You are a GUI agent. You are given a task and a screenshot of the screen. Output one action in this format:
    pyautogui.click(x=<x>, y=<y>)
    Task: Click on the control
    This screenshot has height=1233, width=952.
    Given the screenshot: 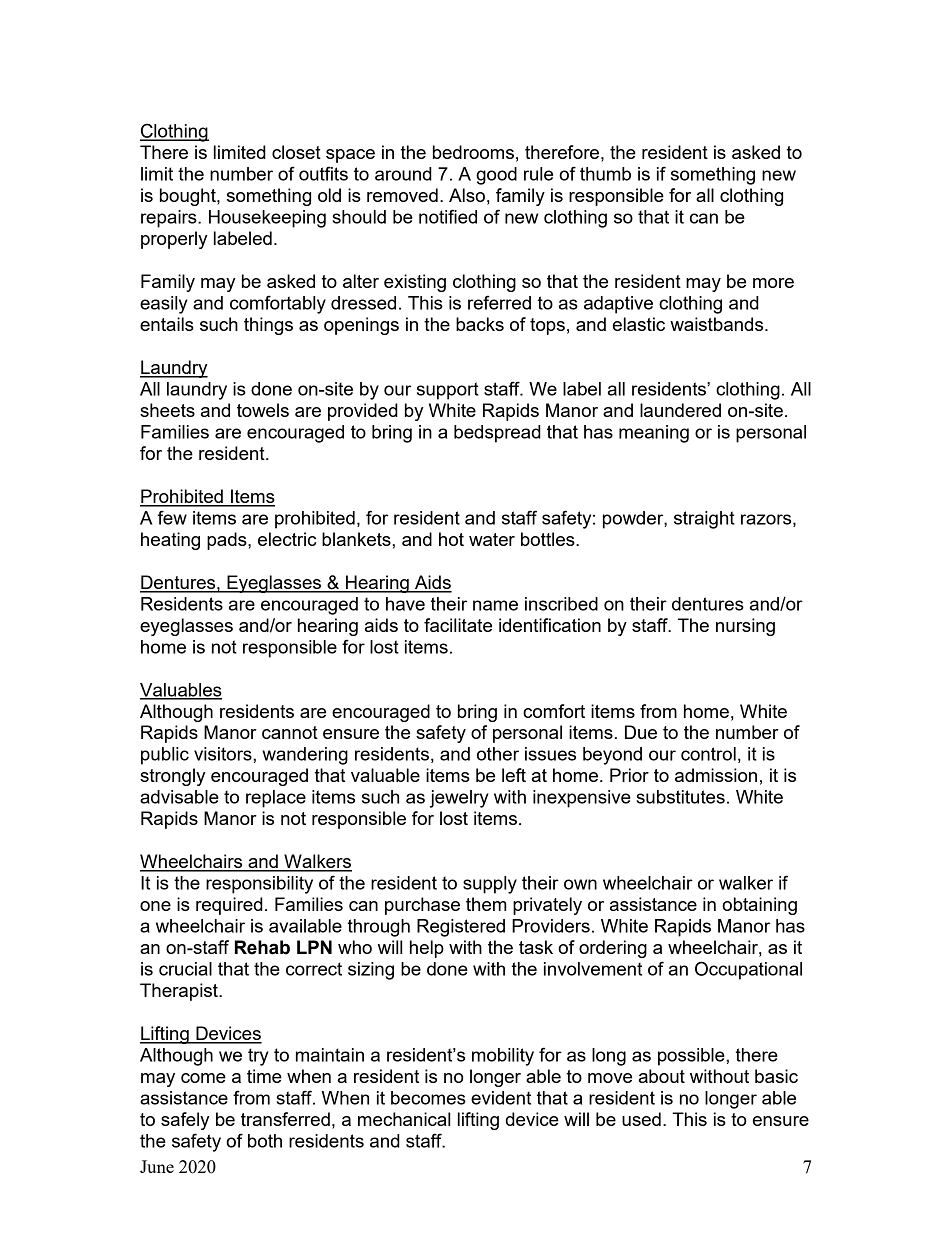 What is the action you would take?
    pyautogui.click(x=708, y=754)
